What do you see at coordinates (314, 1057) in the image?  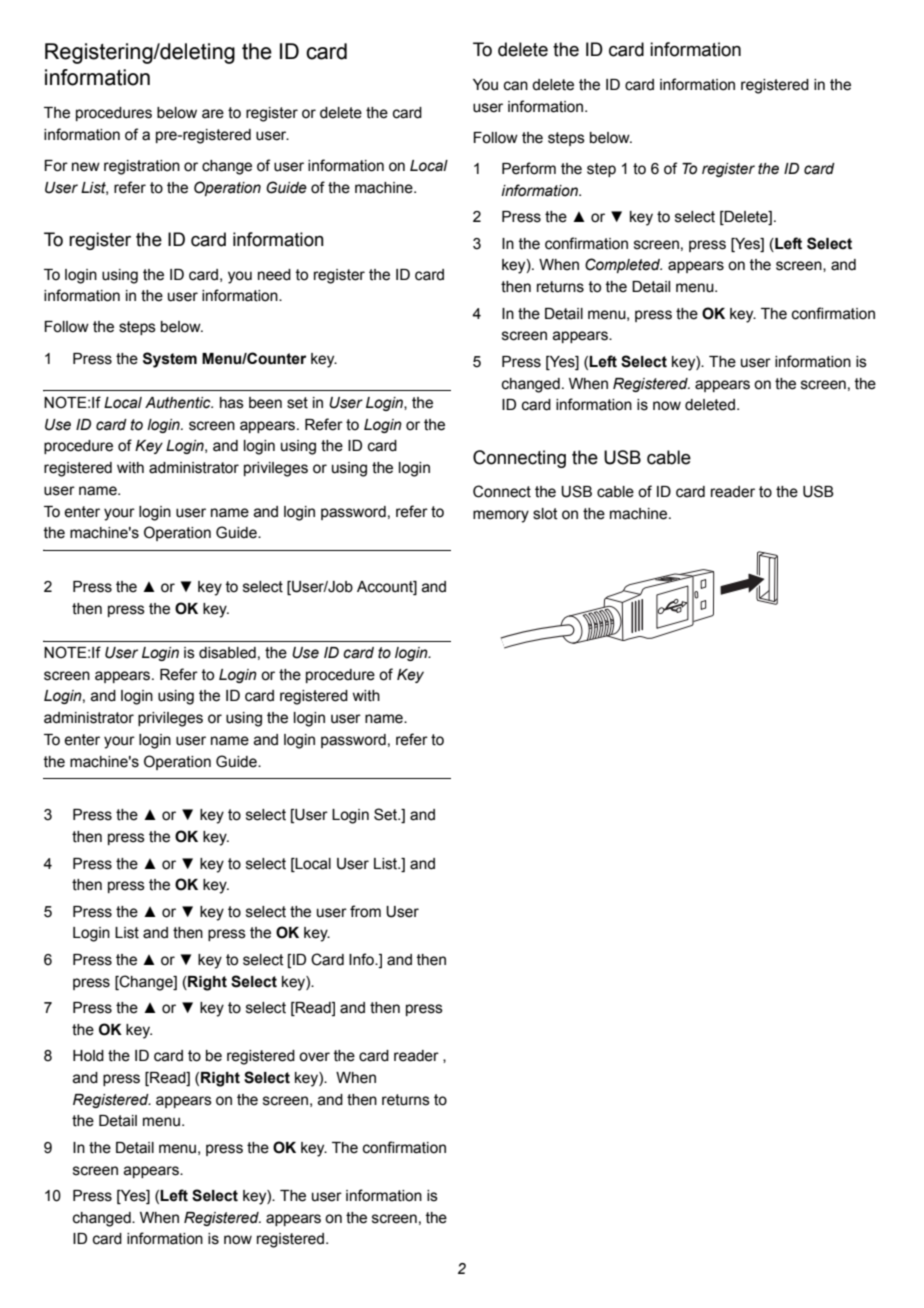 I see `over` at bounding box center [314, 1057].
